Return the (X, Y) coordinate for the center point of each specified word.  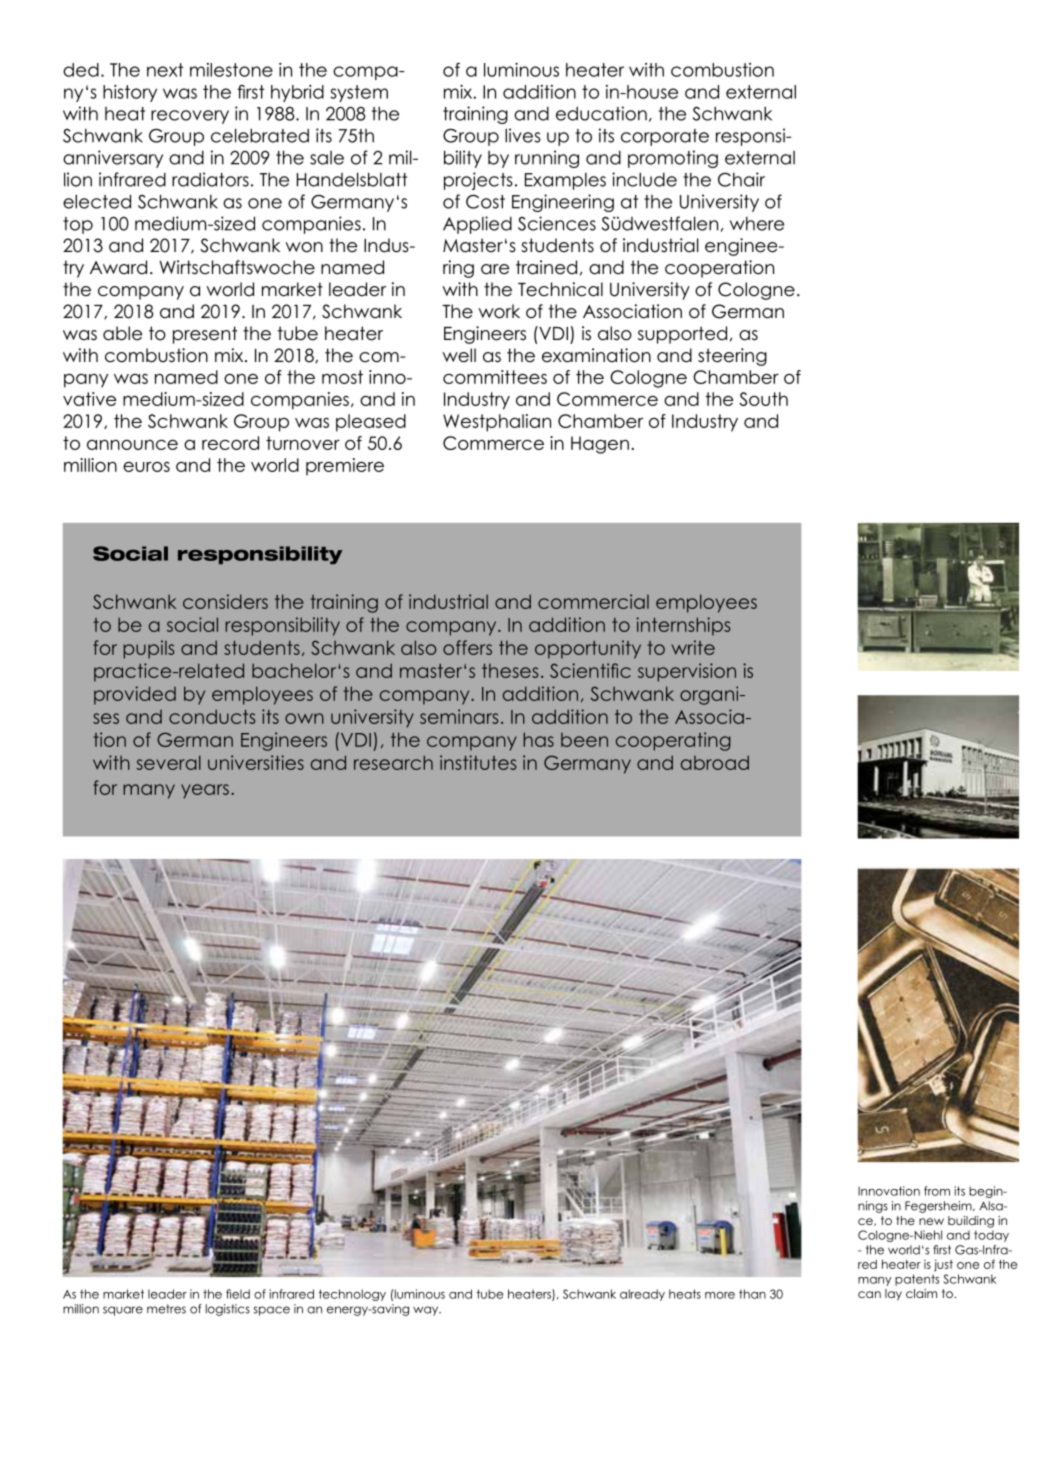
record (230, 443)
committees (495, 377)
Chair (741, 179)
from (937, 1191)
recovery (190, 117)
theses (510, 670)
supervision (687, 672)
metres (166, 1309)
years (205, 791)
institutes (478, 762)
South (763, 399)
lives (523, 135)
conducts (212, 716)
